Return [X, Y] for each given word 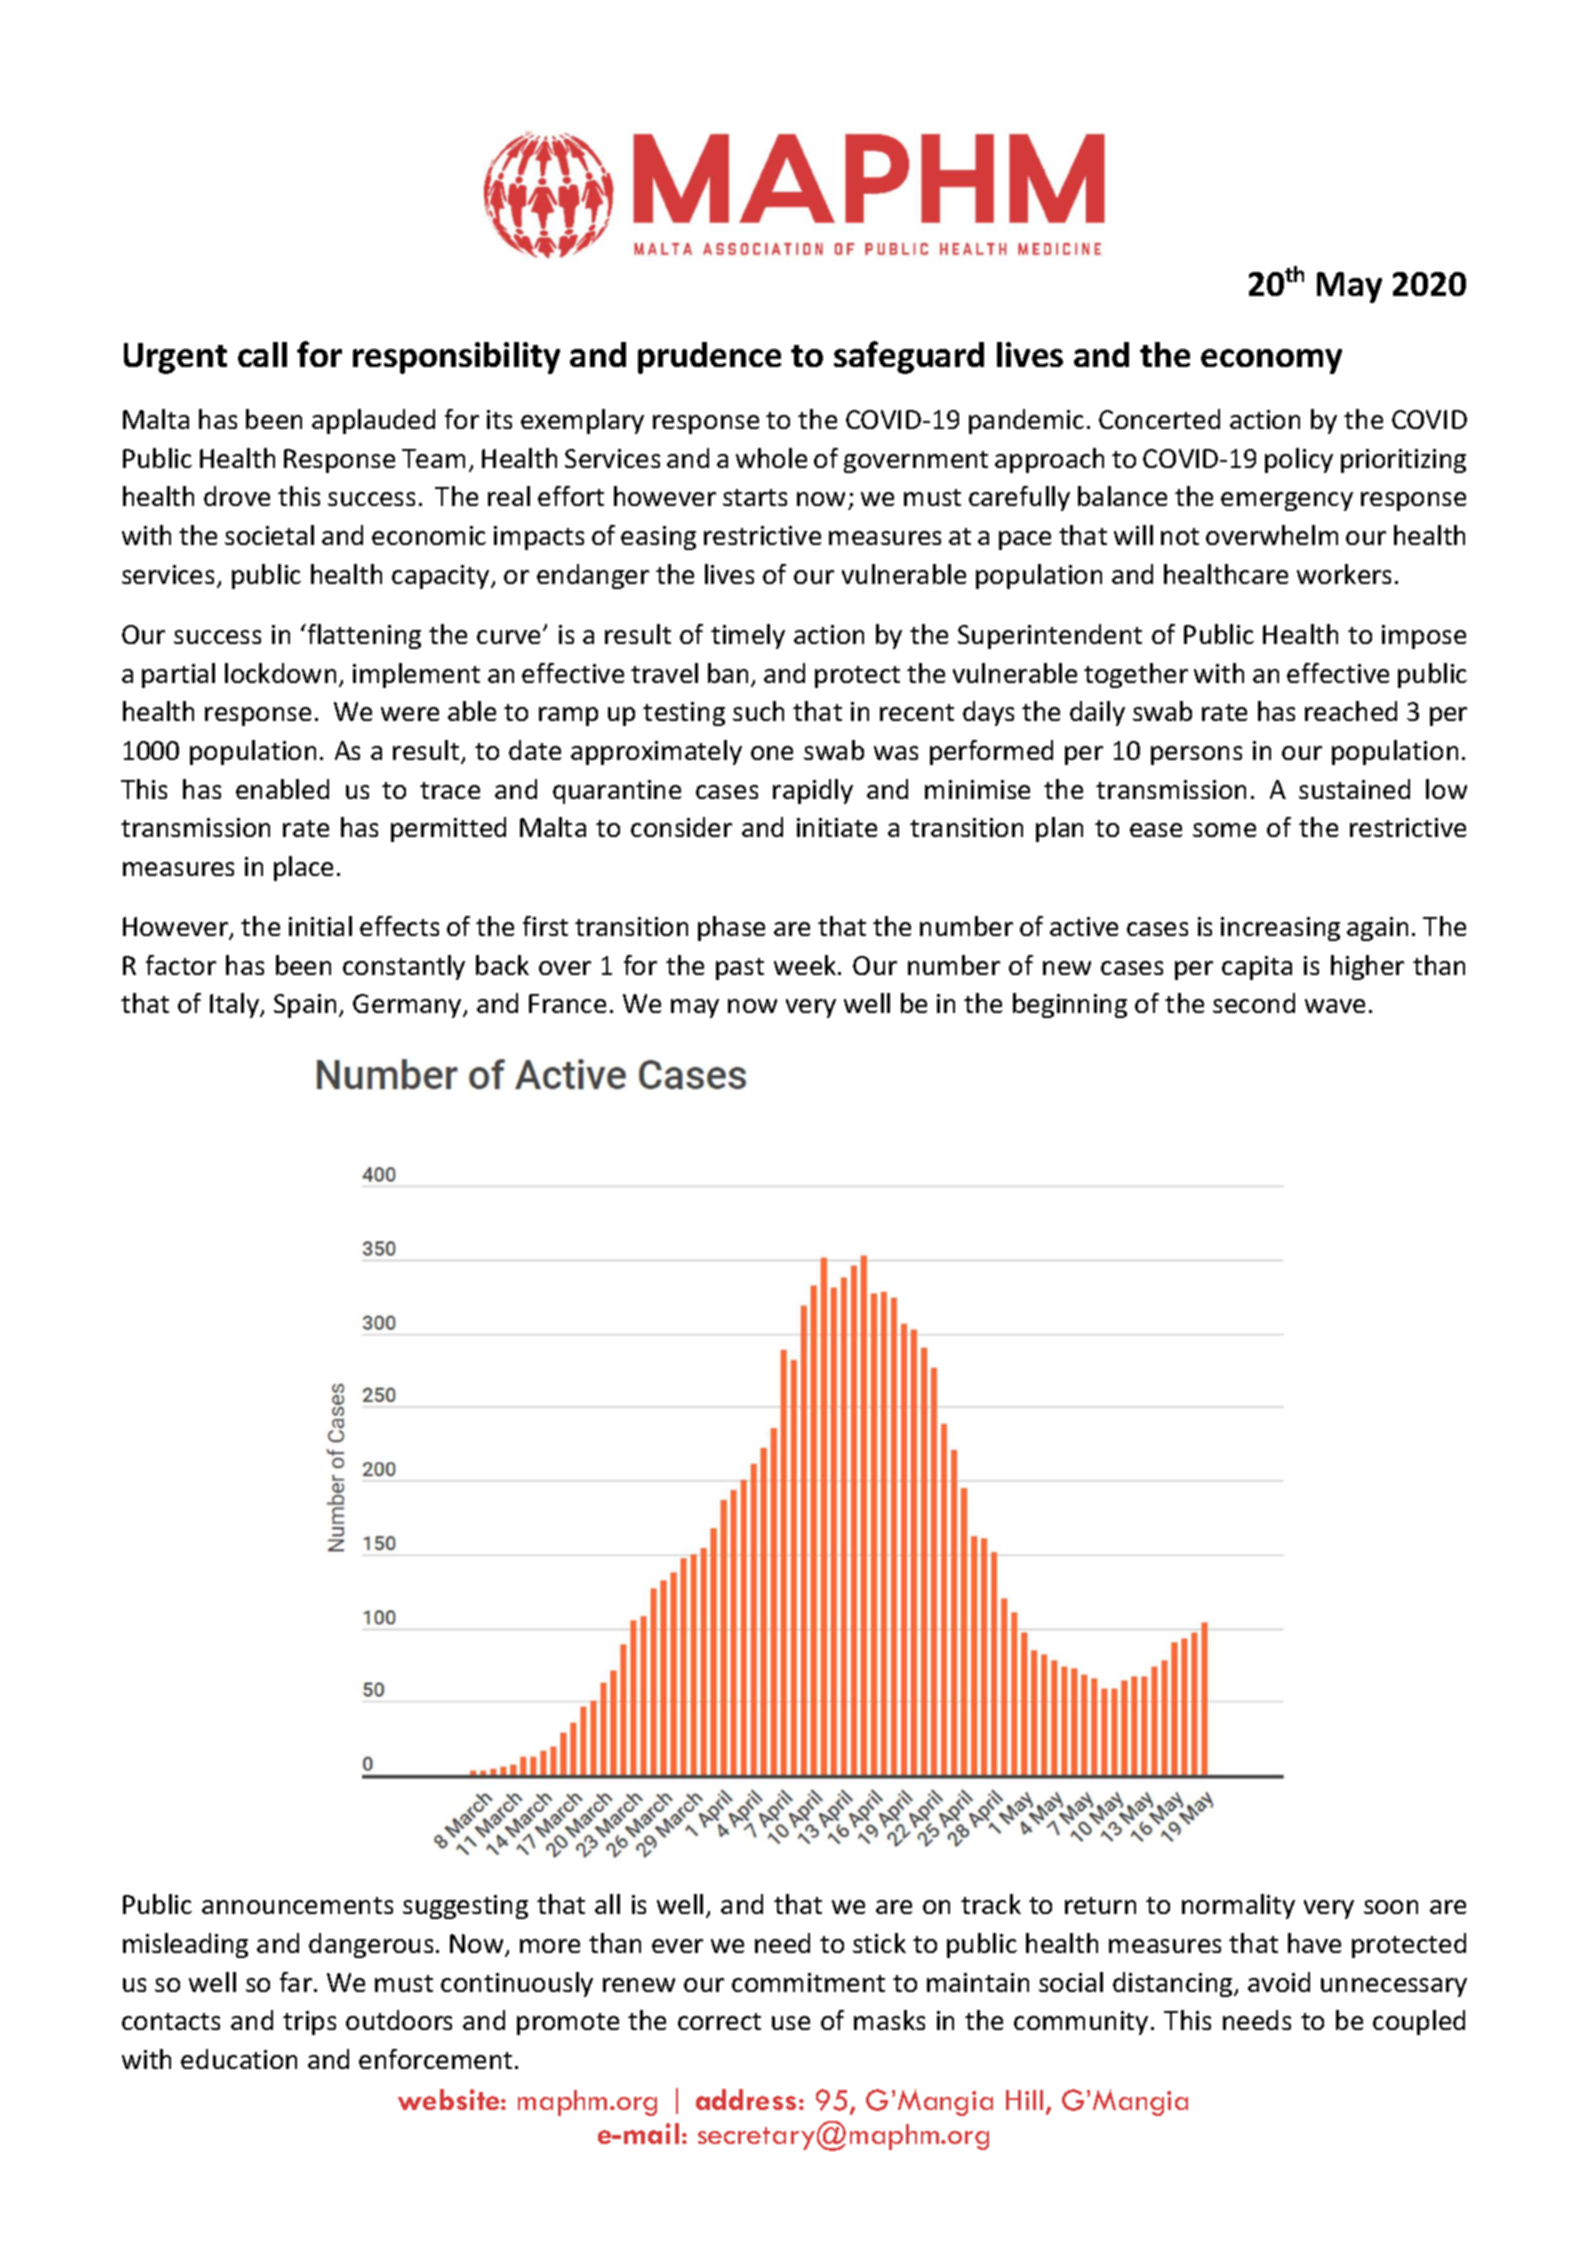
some [1224, 830]
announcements [297, 1905]
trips [309, 2023]
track [991, 1904]
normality [1238, 1906]
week [806, 965]
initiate [837, 827]
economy [1271, 361]
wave [1335, 1006]
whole [771, 458]
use [791, 2023]
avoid [1279, 1982]
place [303, 868]
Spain [305, 1006]
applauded [373, 421]
